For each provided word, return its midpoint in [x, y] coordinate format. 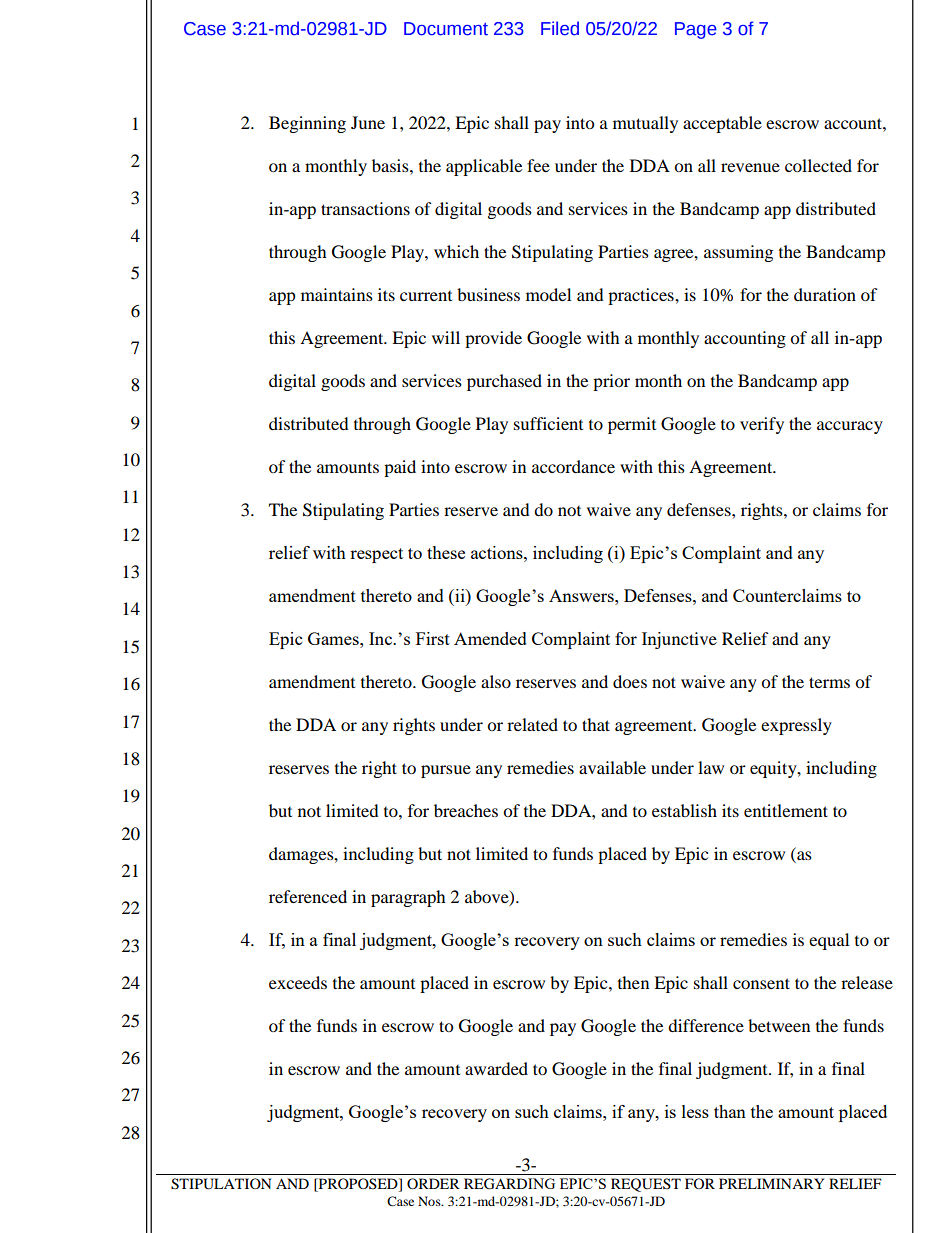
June [368, 122]
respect [376, 555]
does [630, 681]
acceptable [722, 124]
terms [829, 682]
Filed [560, 28]
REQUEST [646, 1185]
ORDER [433, 1183]
